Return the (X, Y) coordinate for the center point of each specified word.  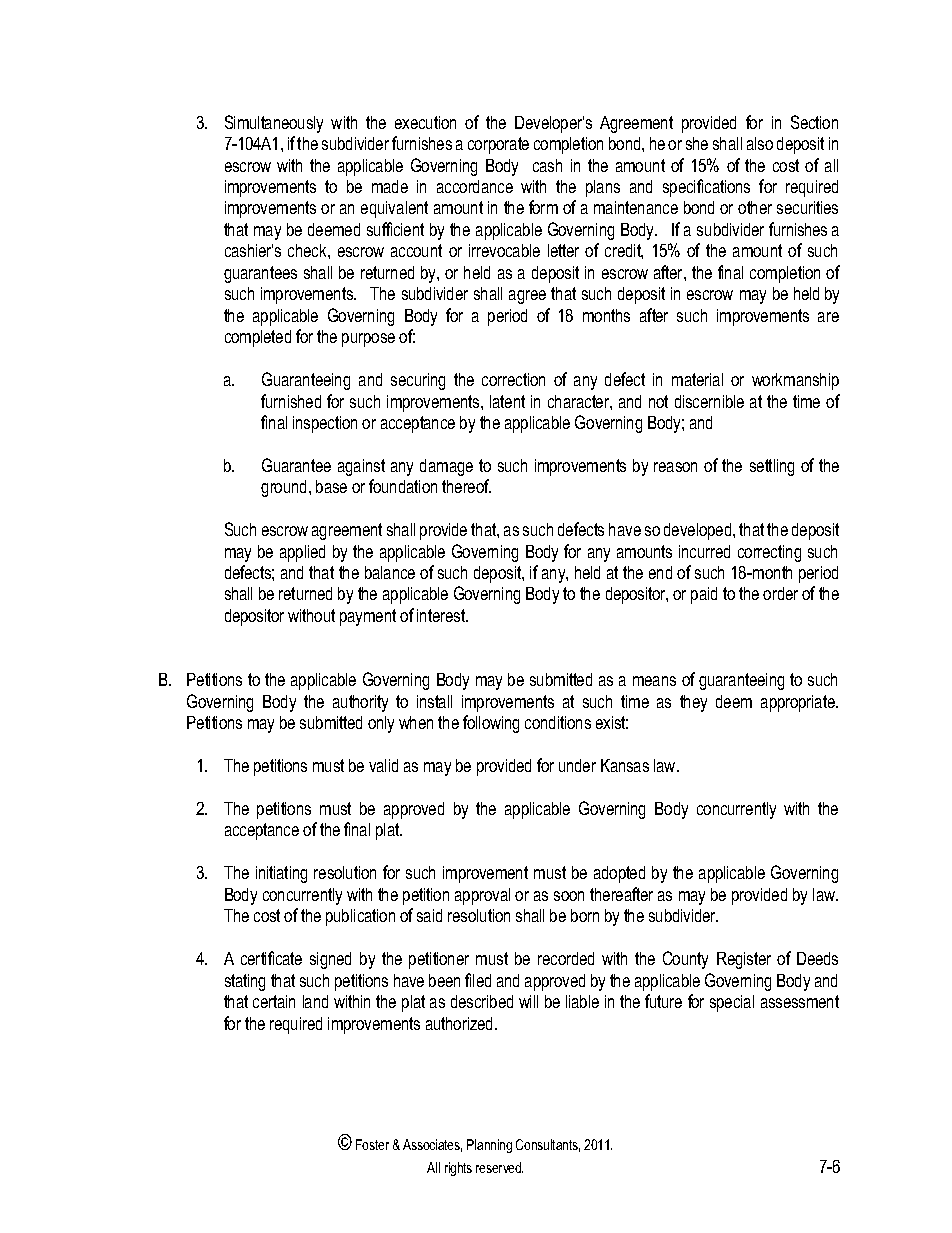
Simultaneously (274, 124)
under (577, 765)
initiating (281, 874)
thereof (466, 486)
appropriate (799, 703)
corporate (498, 145)
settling (772, 467)
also (760, 143)
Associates (432, 1145)
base (331, 486)
